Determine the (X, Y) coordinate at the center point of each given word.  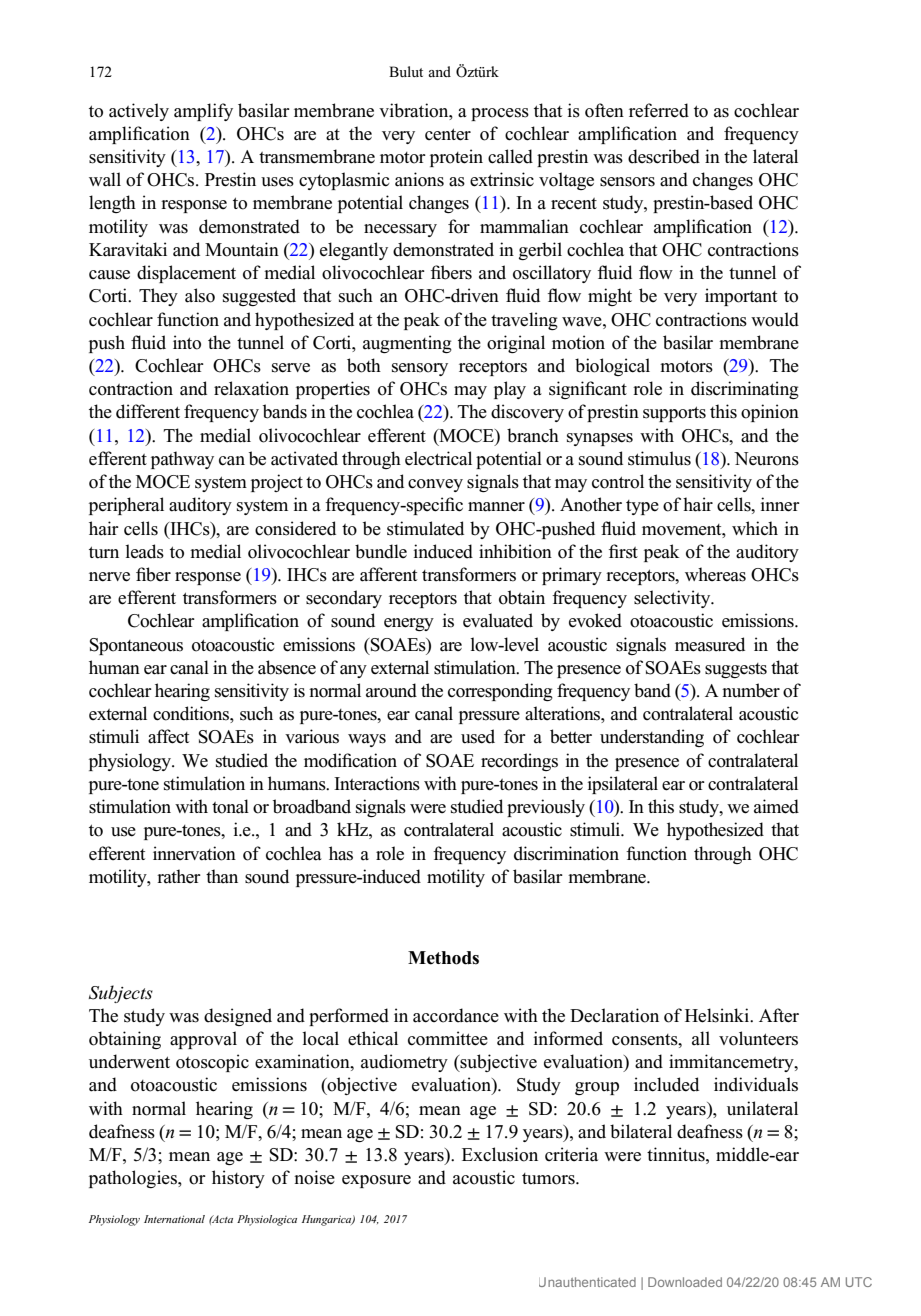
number (751, 690)
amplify (203, 112)
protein (456, 158)
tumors (549, 1179)
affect (168, 736)
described (664, 156)
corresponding (500, 692)
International (174, 1219)
